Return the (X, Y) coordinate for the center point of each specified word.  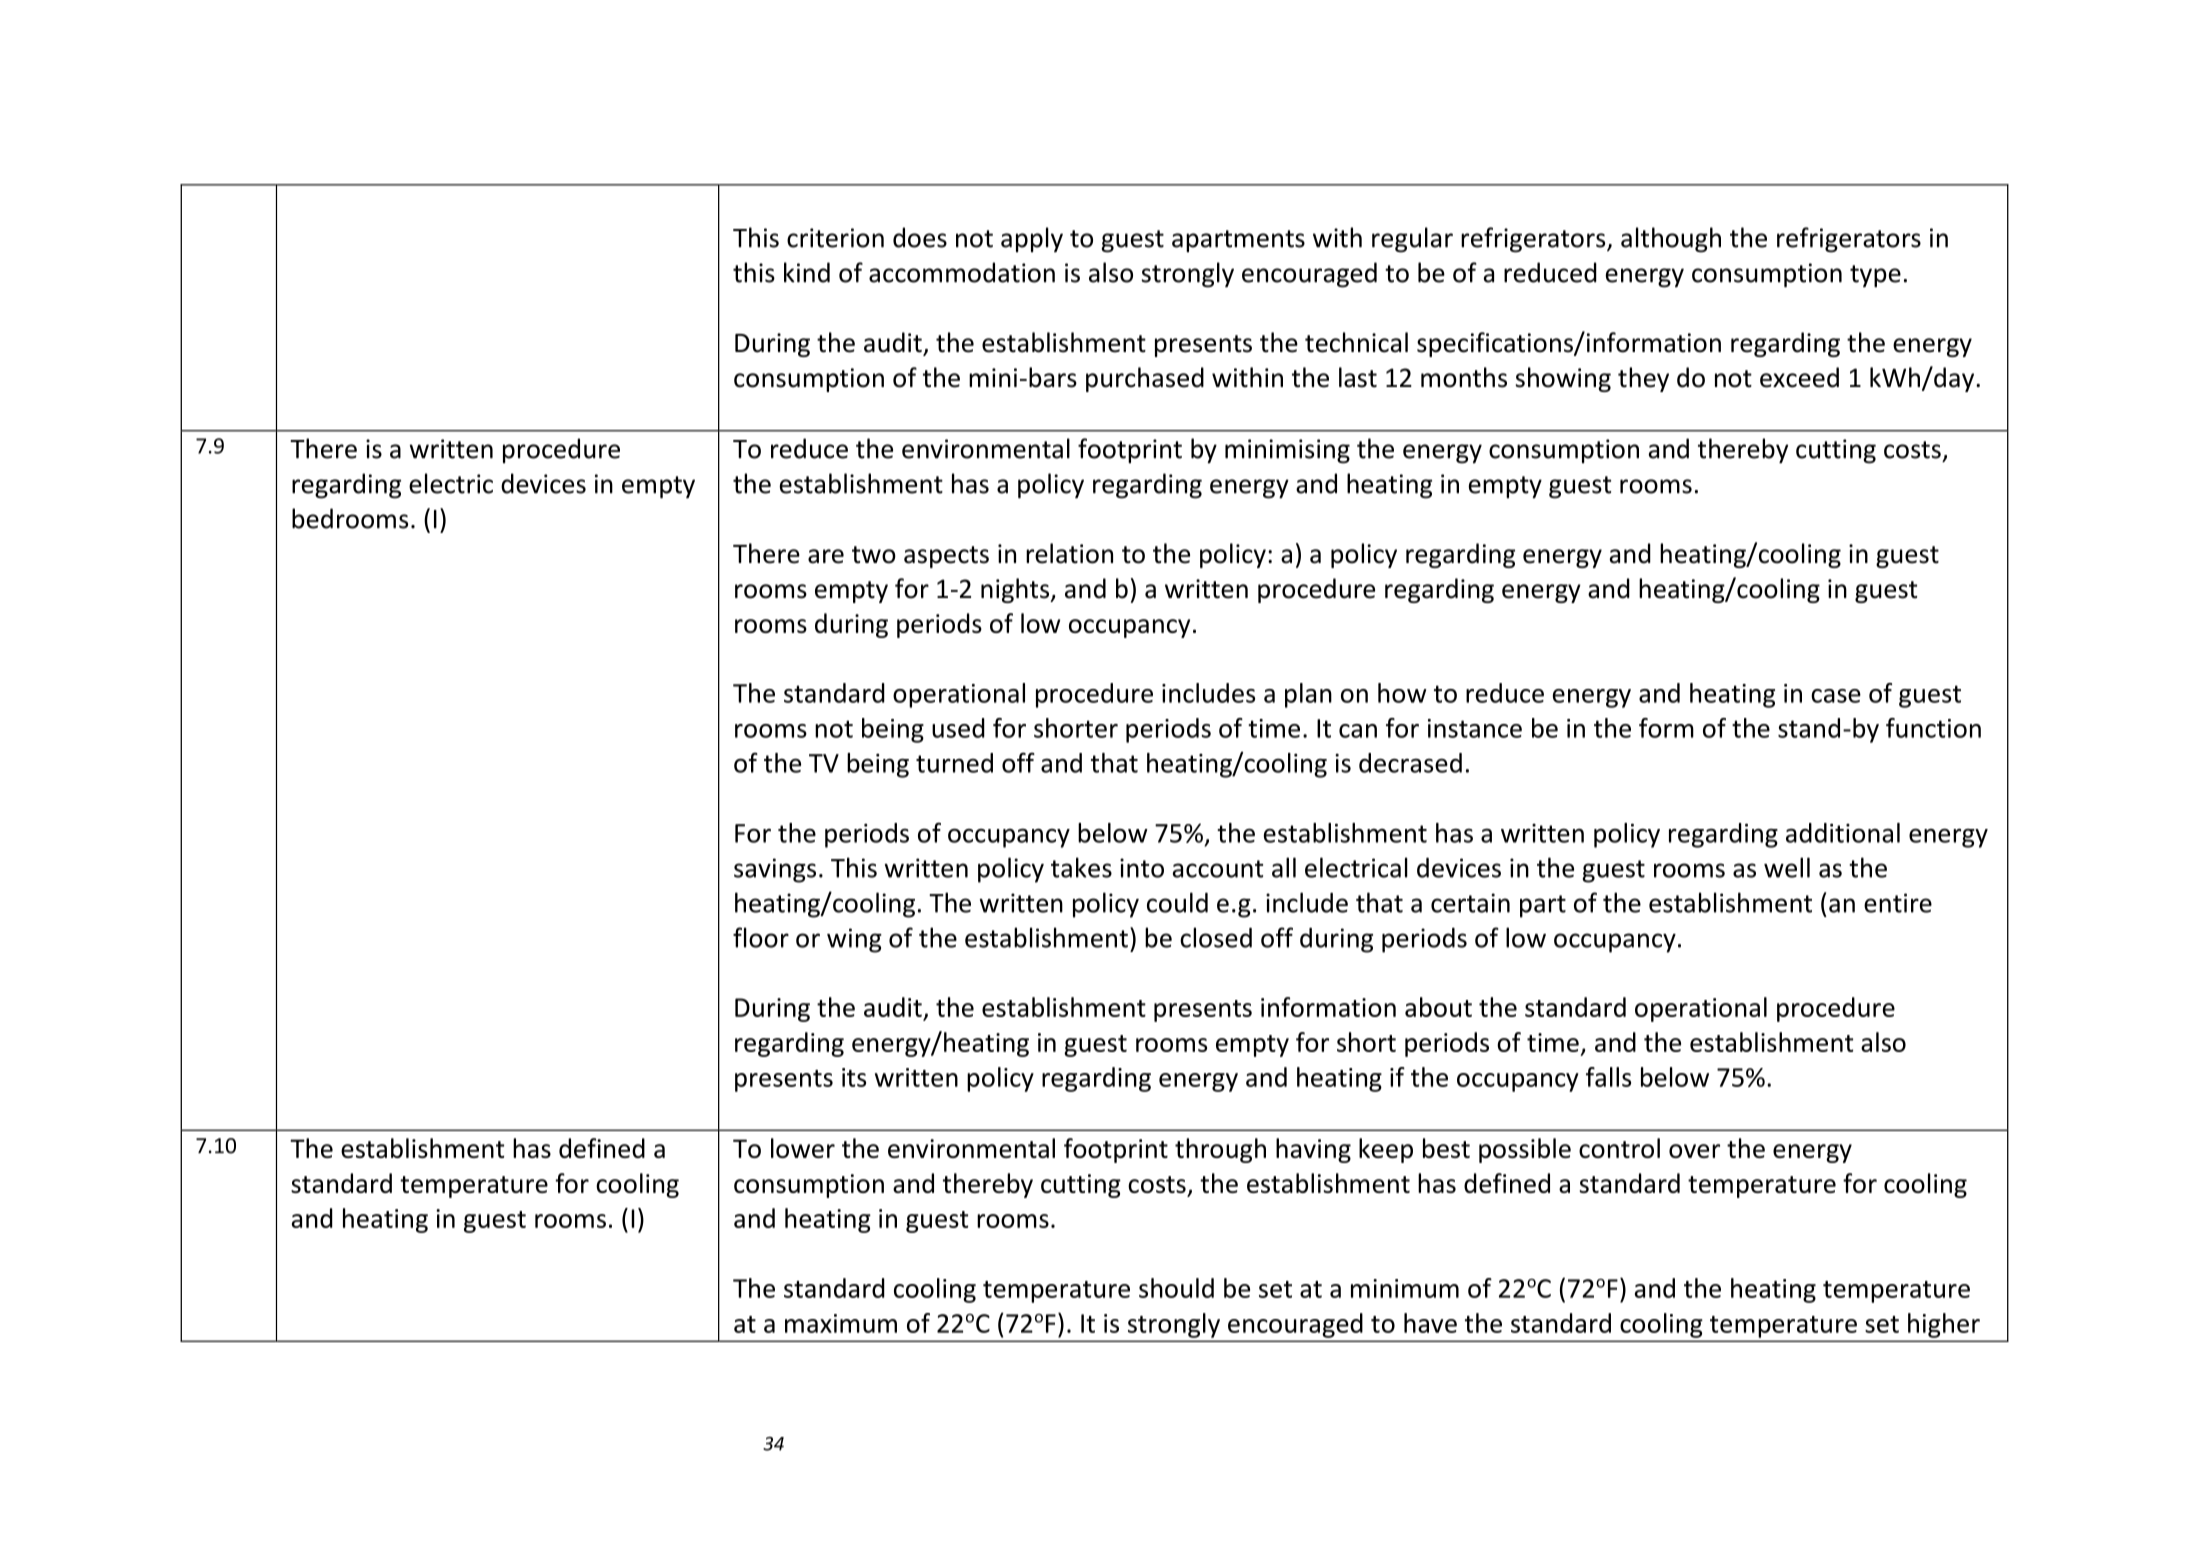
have (1430, 1323)
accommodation (962, 272)
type (1875, 276)
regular (1412, 240)
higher (1944, 1325)
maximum (841, 1323)
